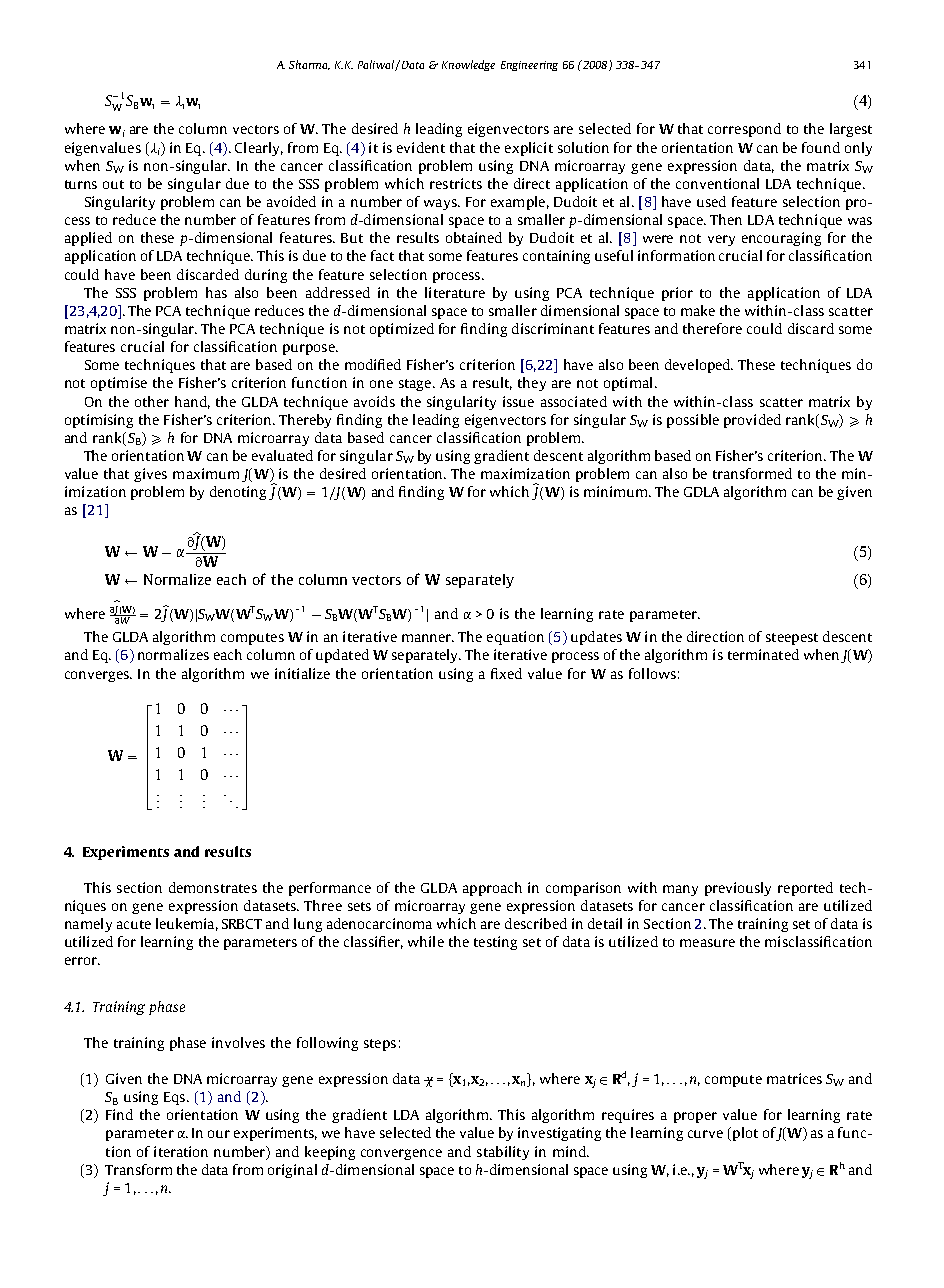  Describe the element at coordinates (744, 130) in the screenshot. I see `correspond` at that location.
